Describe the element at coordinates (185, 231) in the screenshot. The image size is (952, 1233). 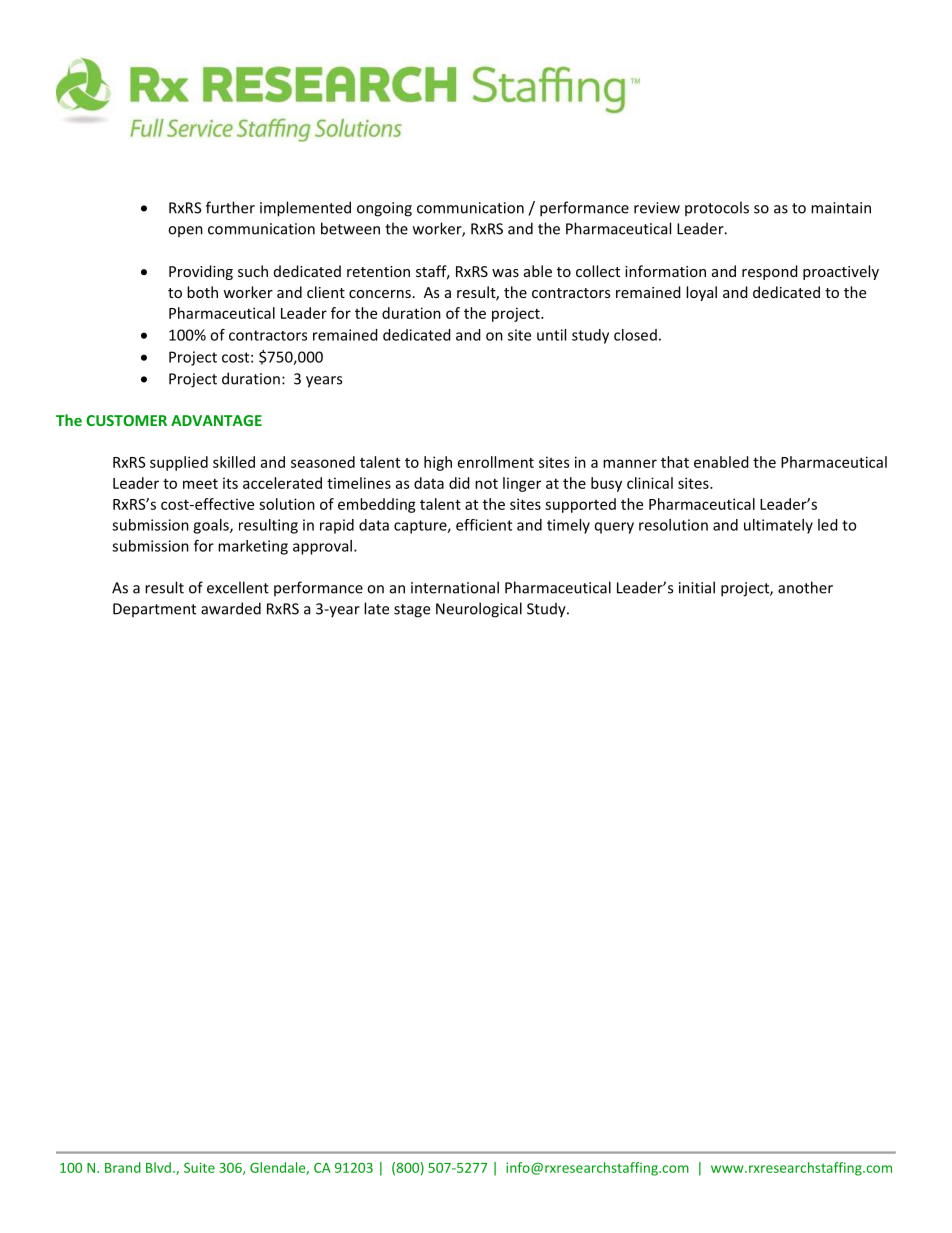
I see `open` at that location.
